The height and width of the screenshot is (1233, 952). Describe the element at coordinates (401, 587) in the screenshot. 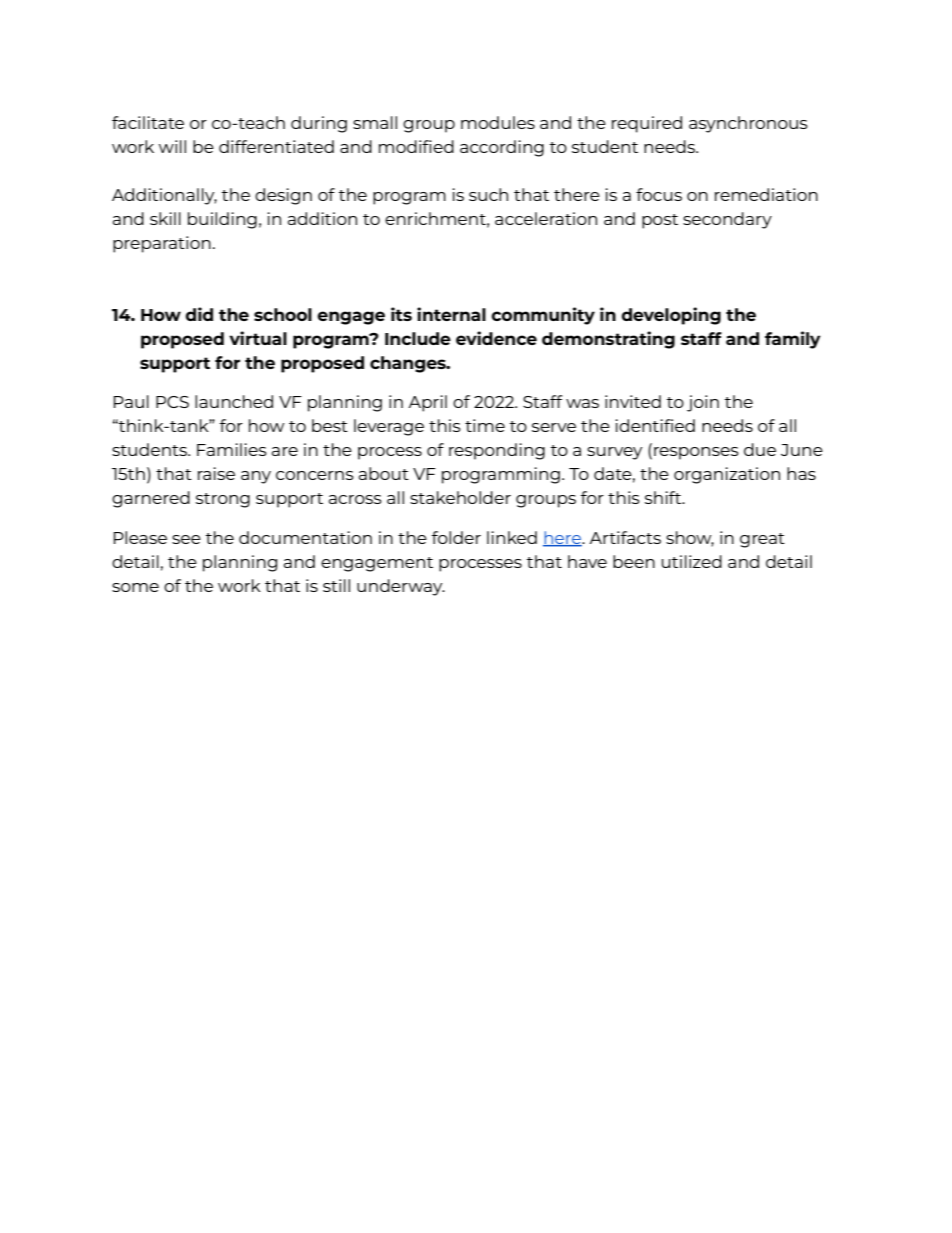

I see `underway` at that location.
